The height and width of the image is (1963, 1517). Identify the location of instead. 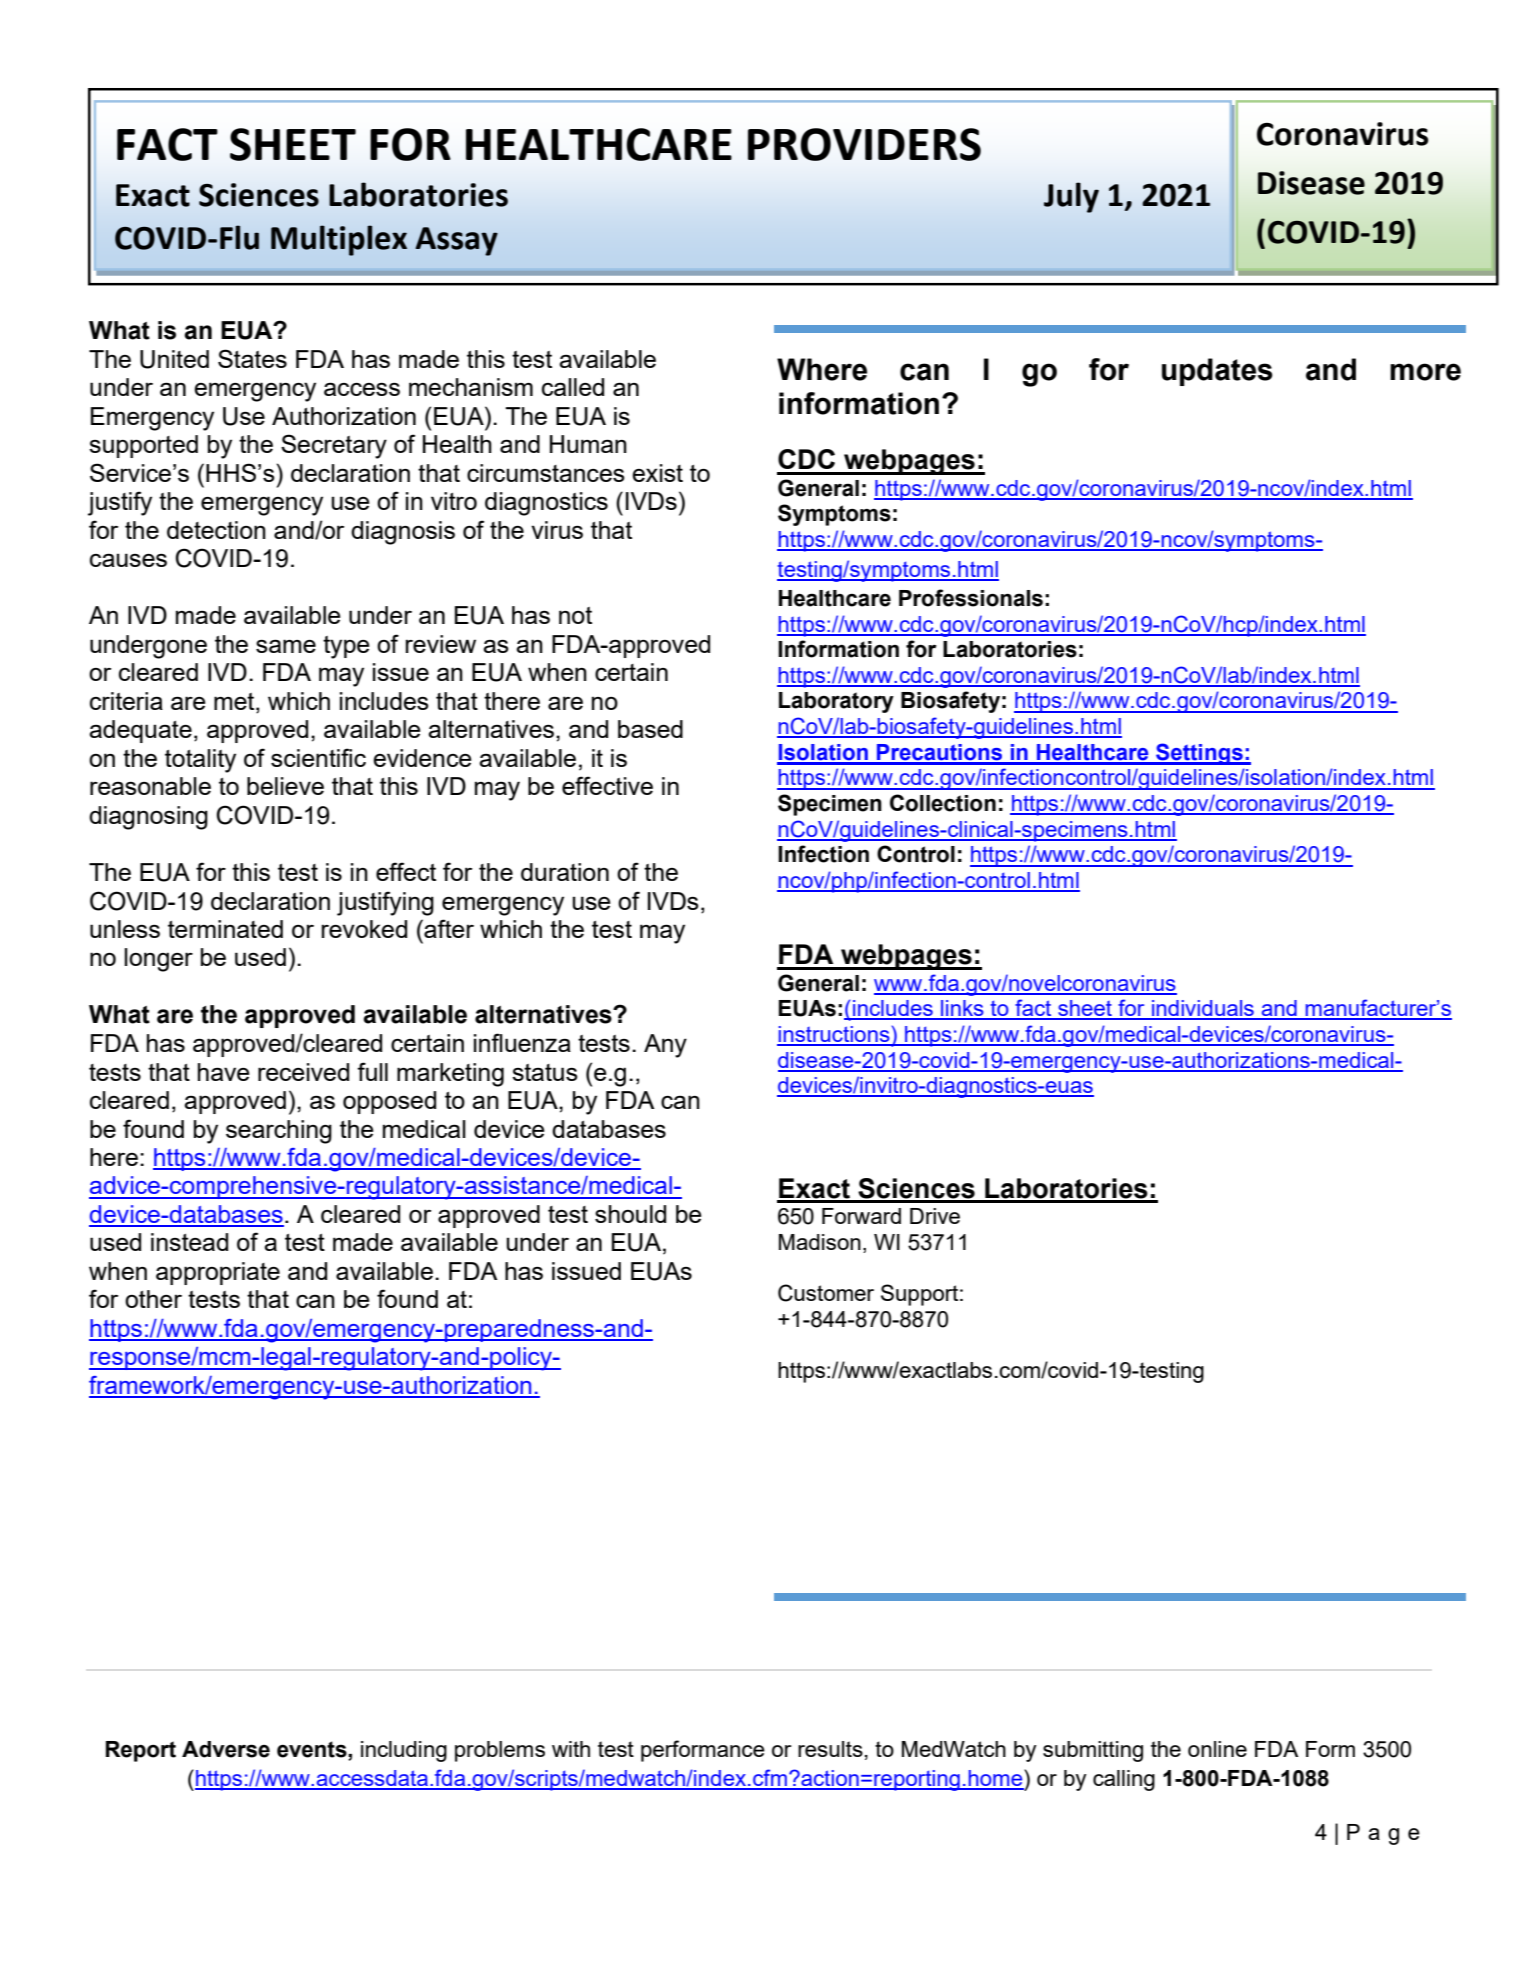
(189, 1242).
